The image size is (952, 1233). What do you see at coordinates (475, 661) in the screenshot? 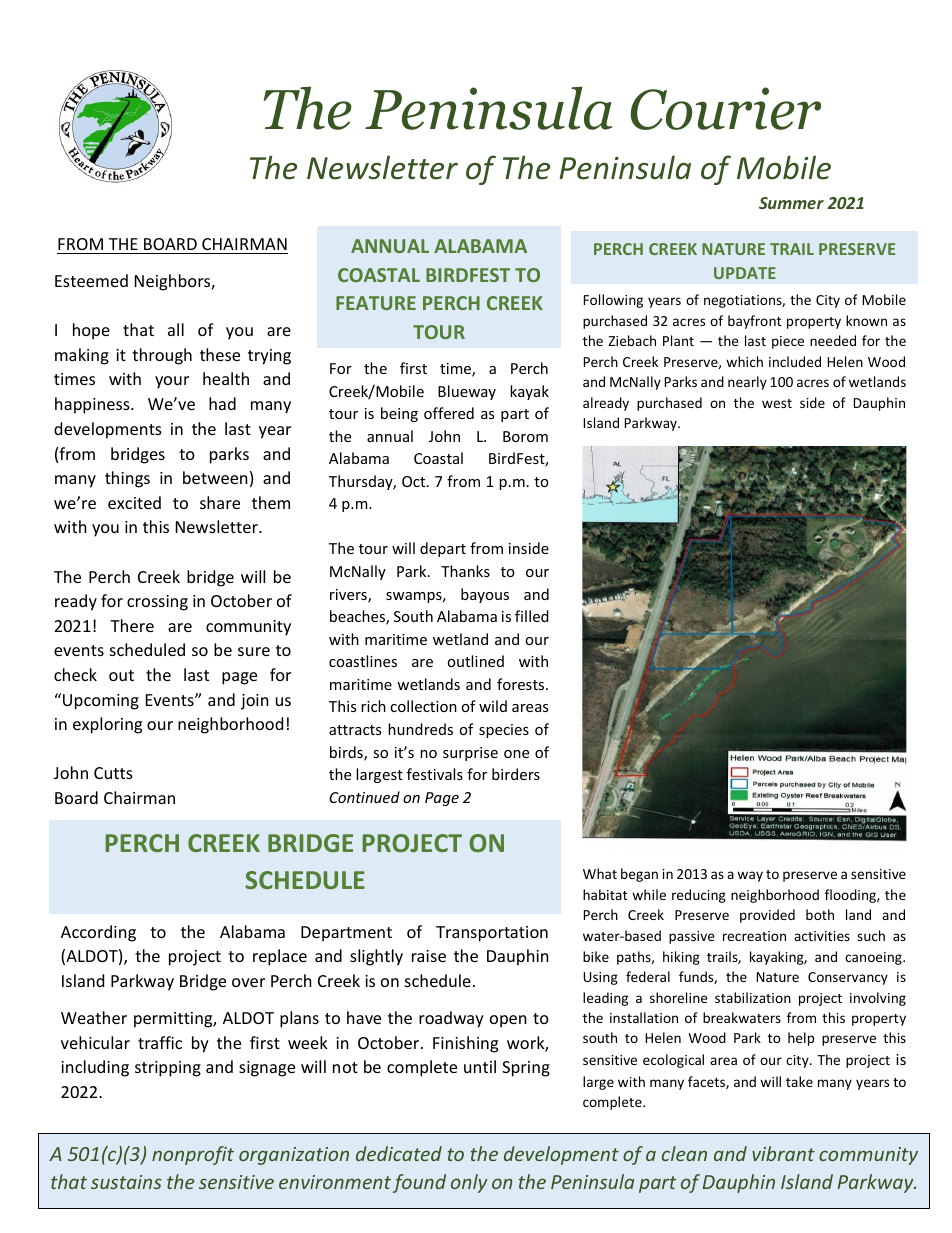
I see `outlined` at bounding box center [475, 661].
